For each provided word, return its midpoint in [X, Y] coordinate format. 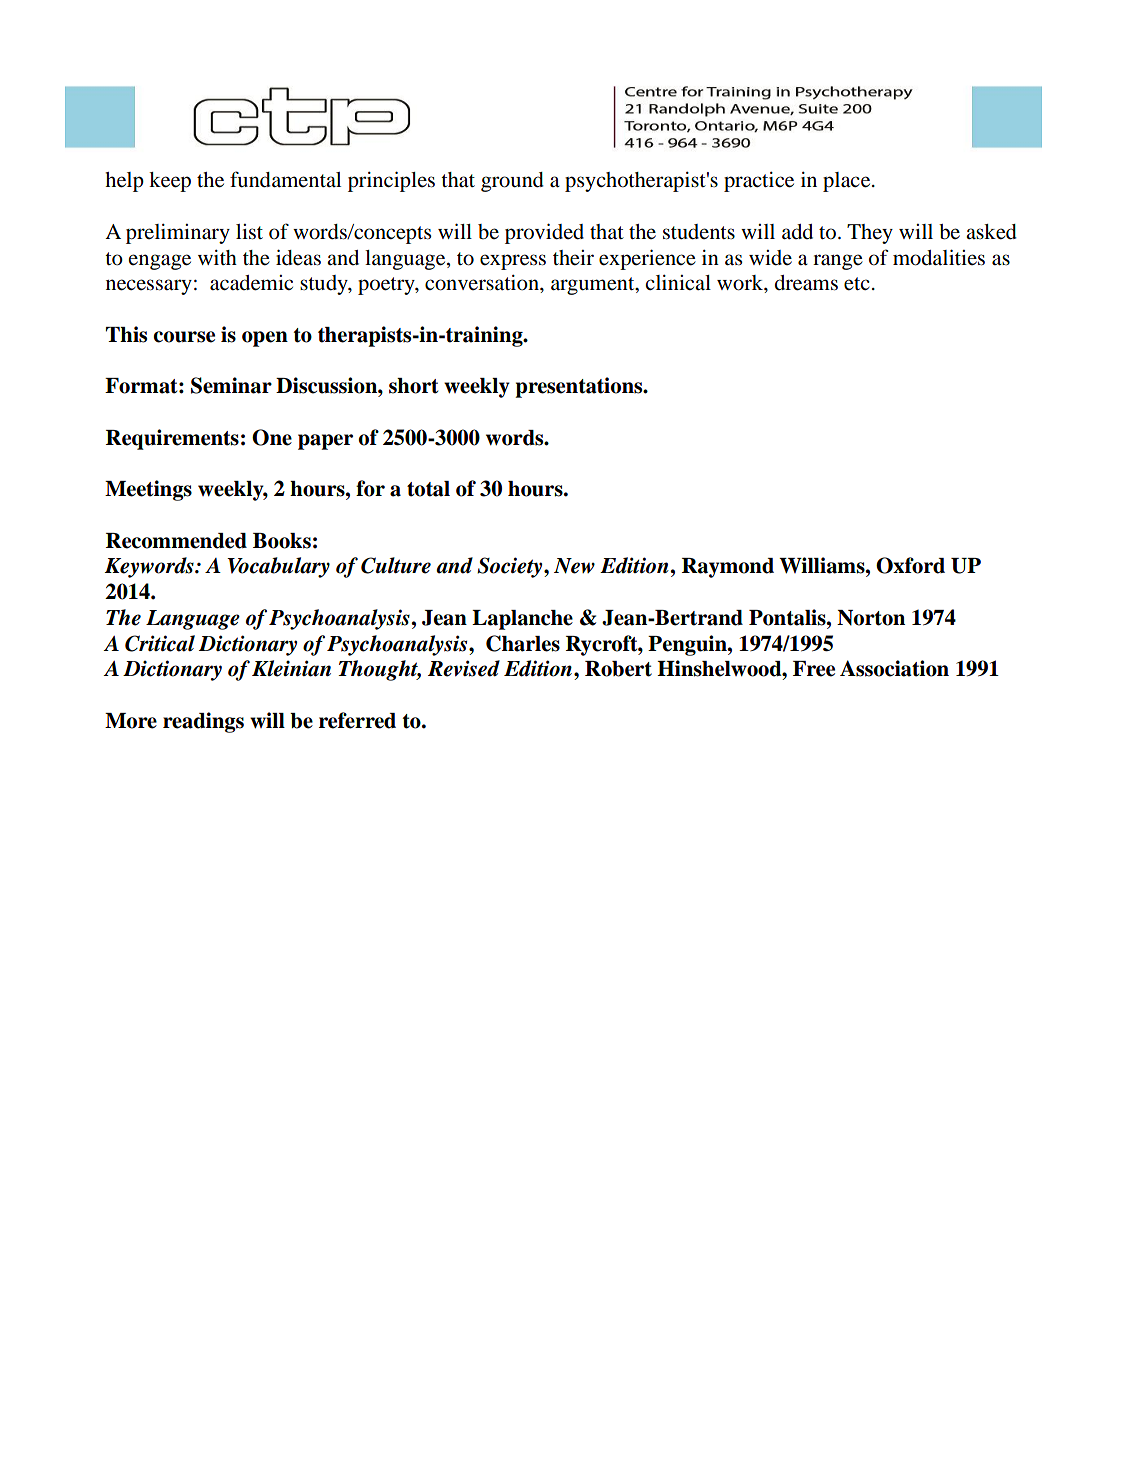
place [848, 182]
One [272, 437]
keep [170, 182]
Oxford [910, 565]
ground [512, 182]
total [428, 489]
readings [203, 722]
